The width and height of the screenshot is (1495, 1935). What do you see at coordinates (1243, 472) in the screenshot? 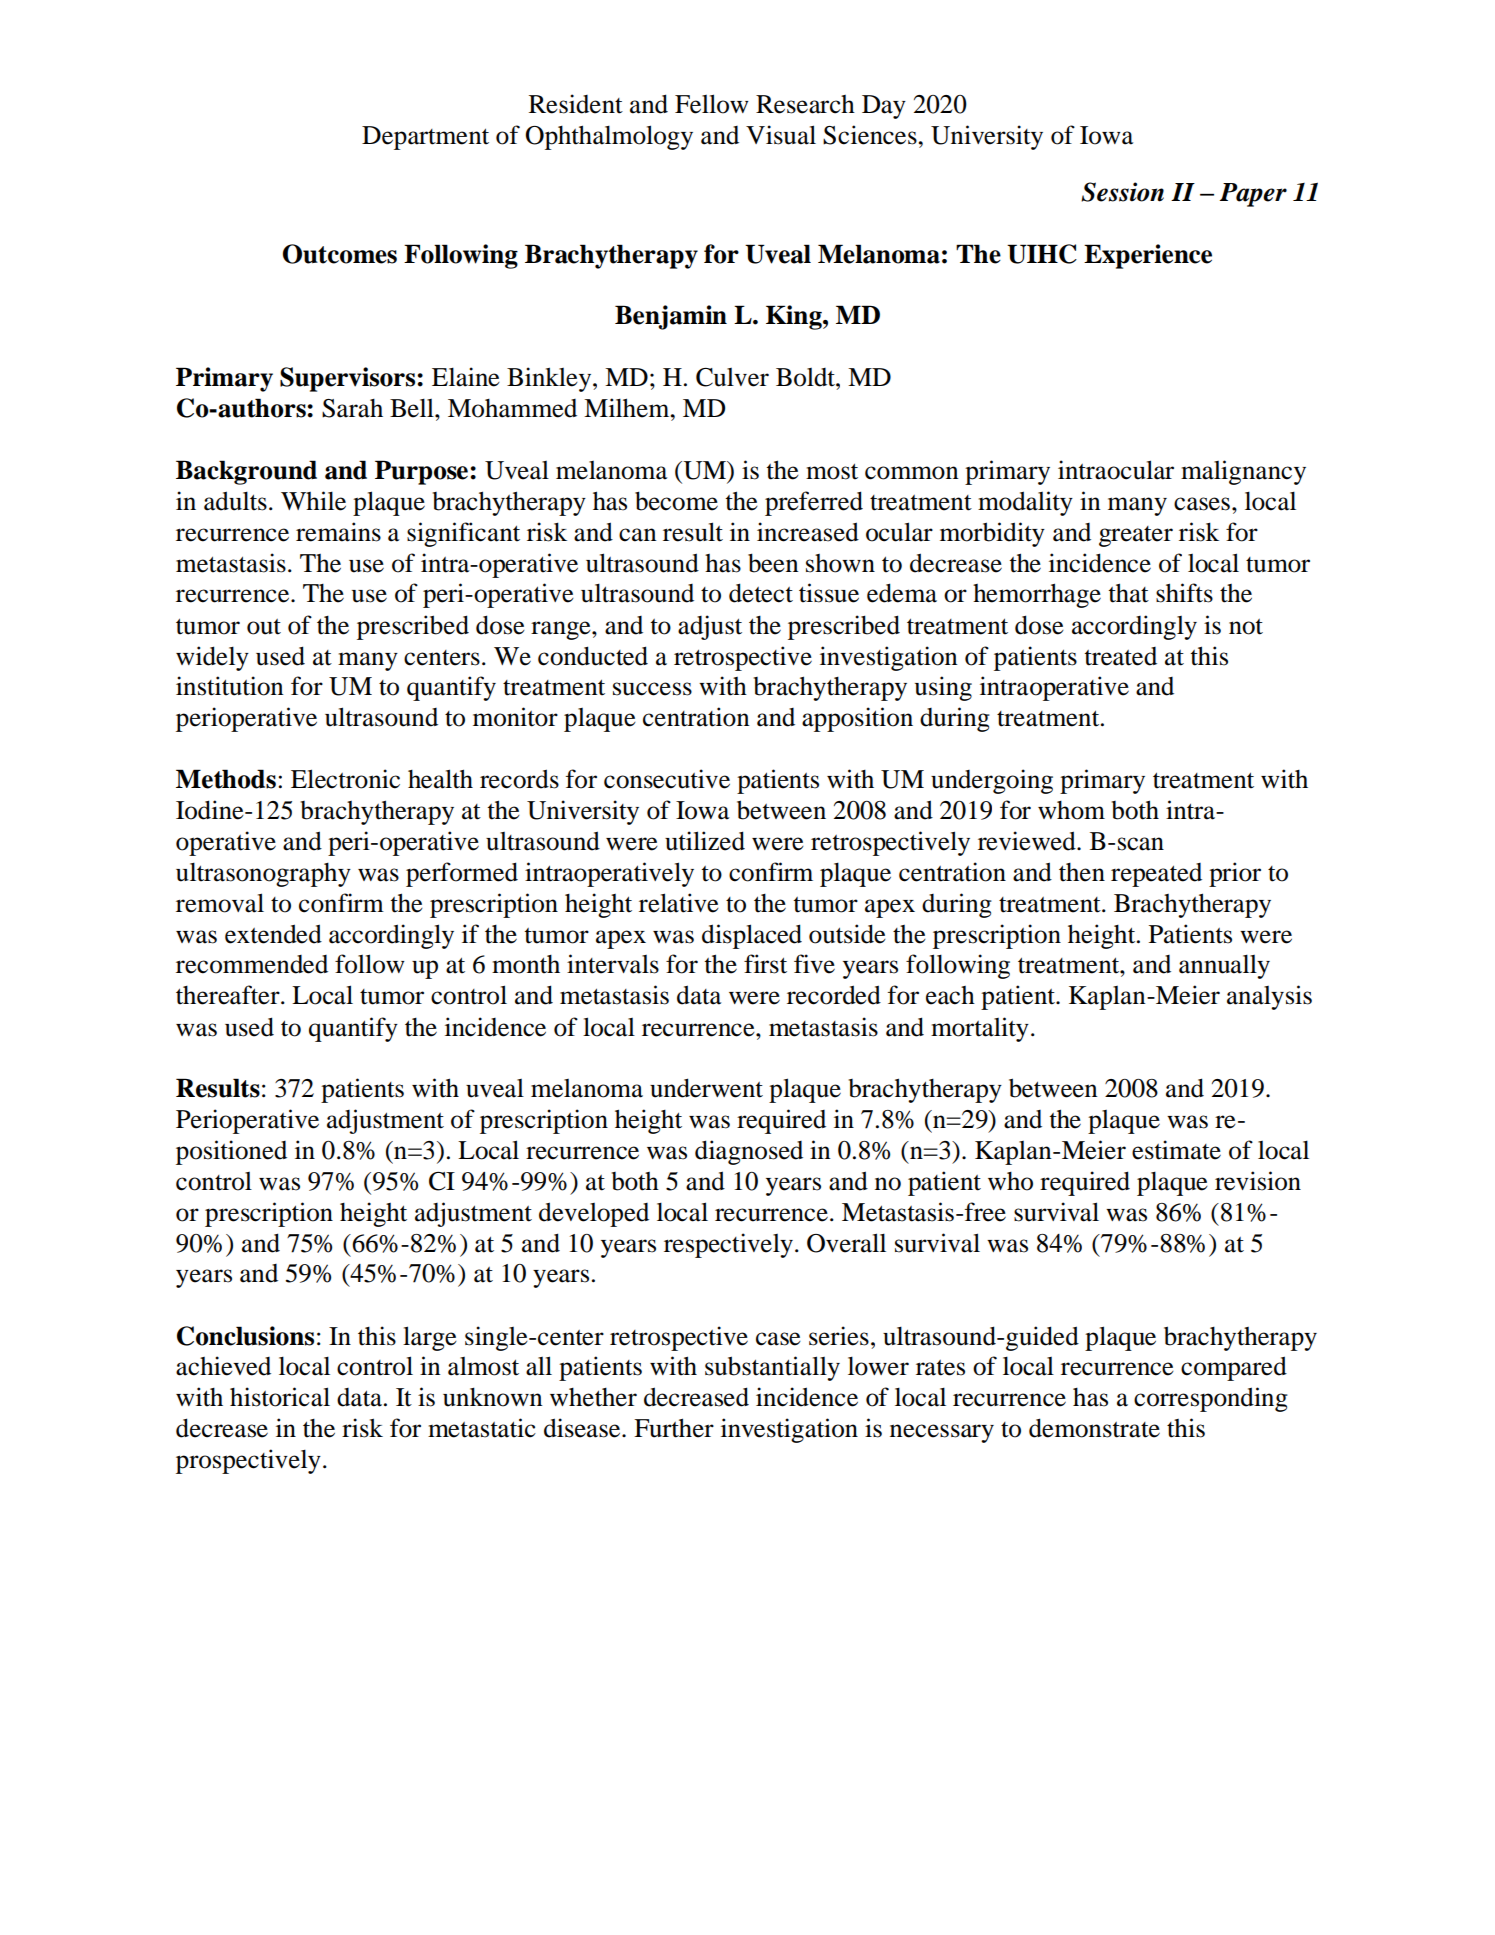
I see `malignancy` at bounding box center [1243, 472].
